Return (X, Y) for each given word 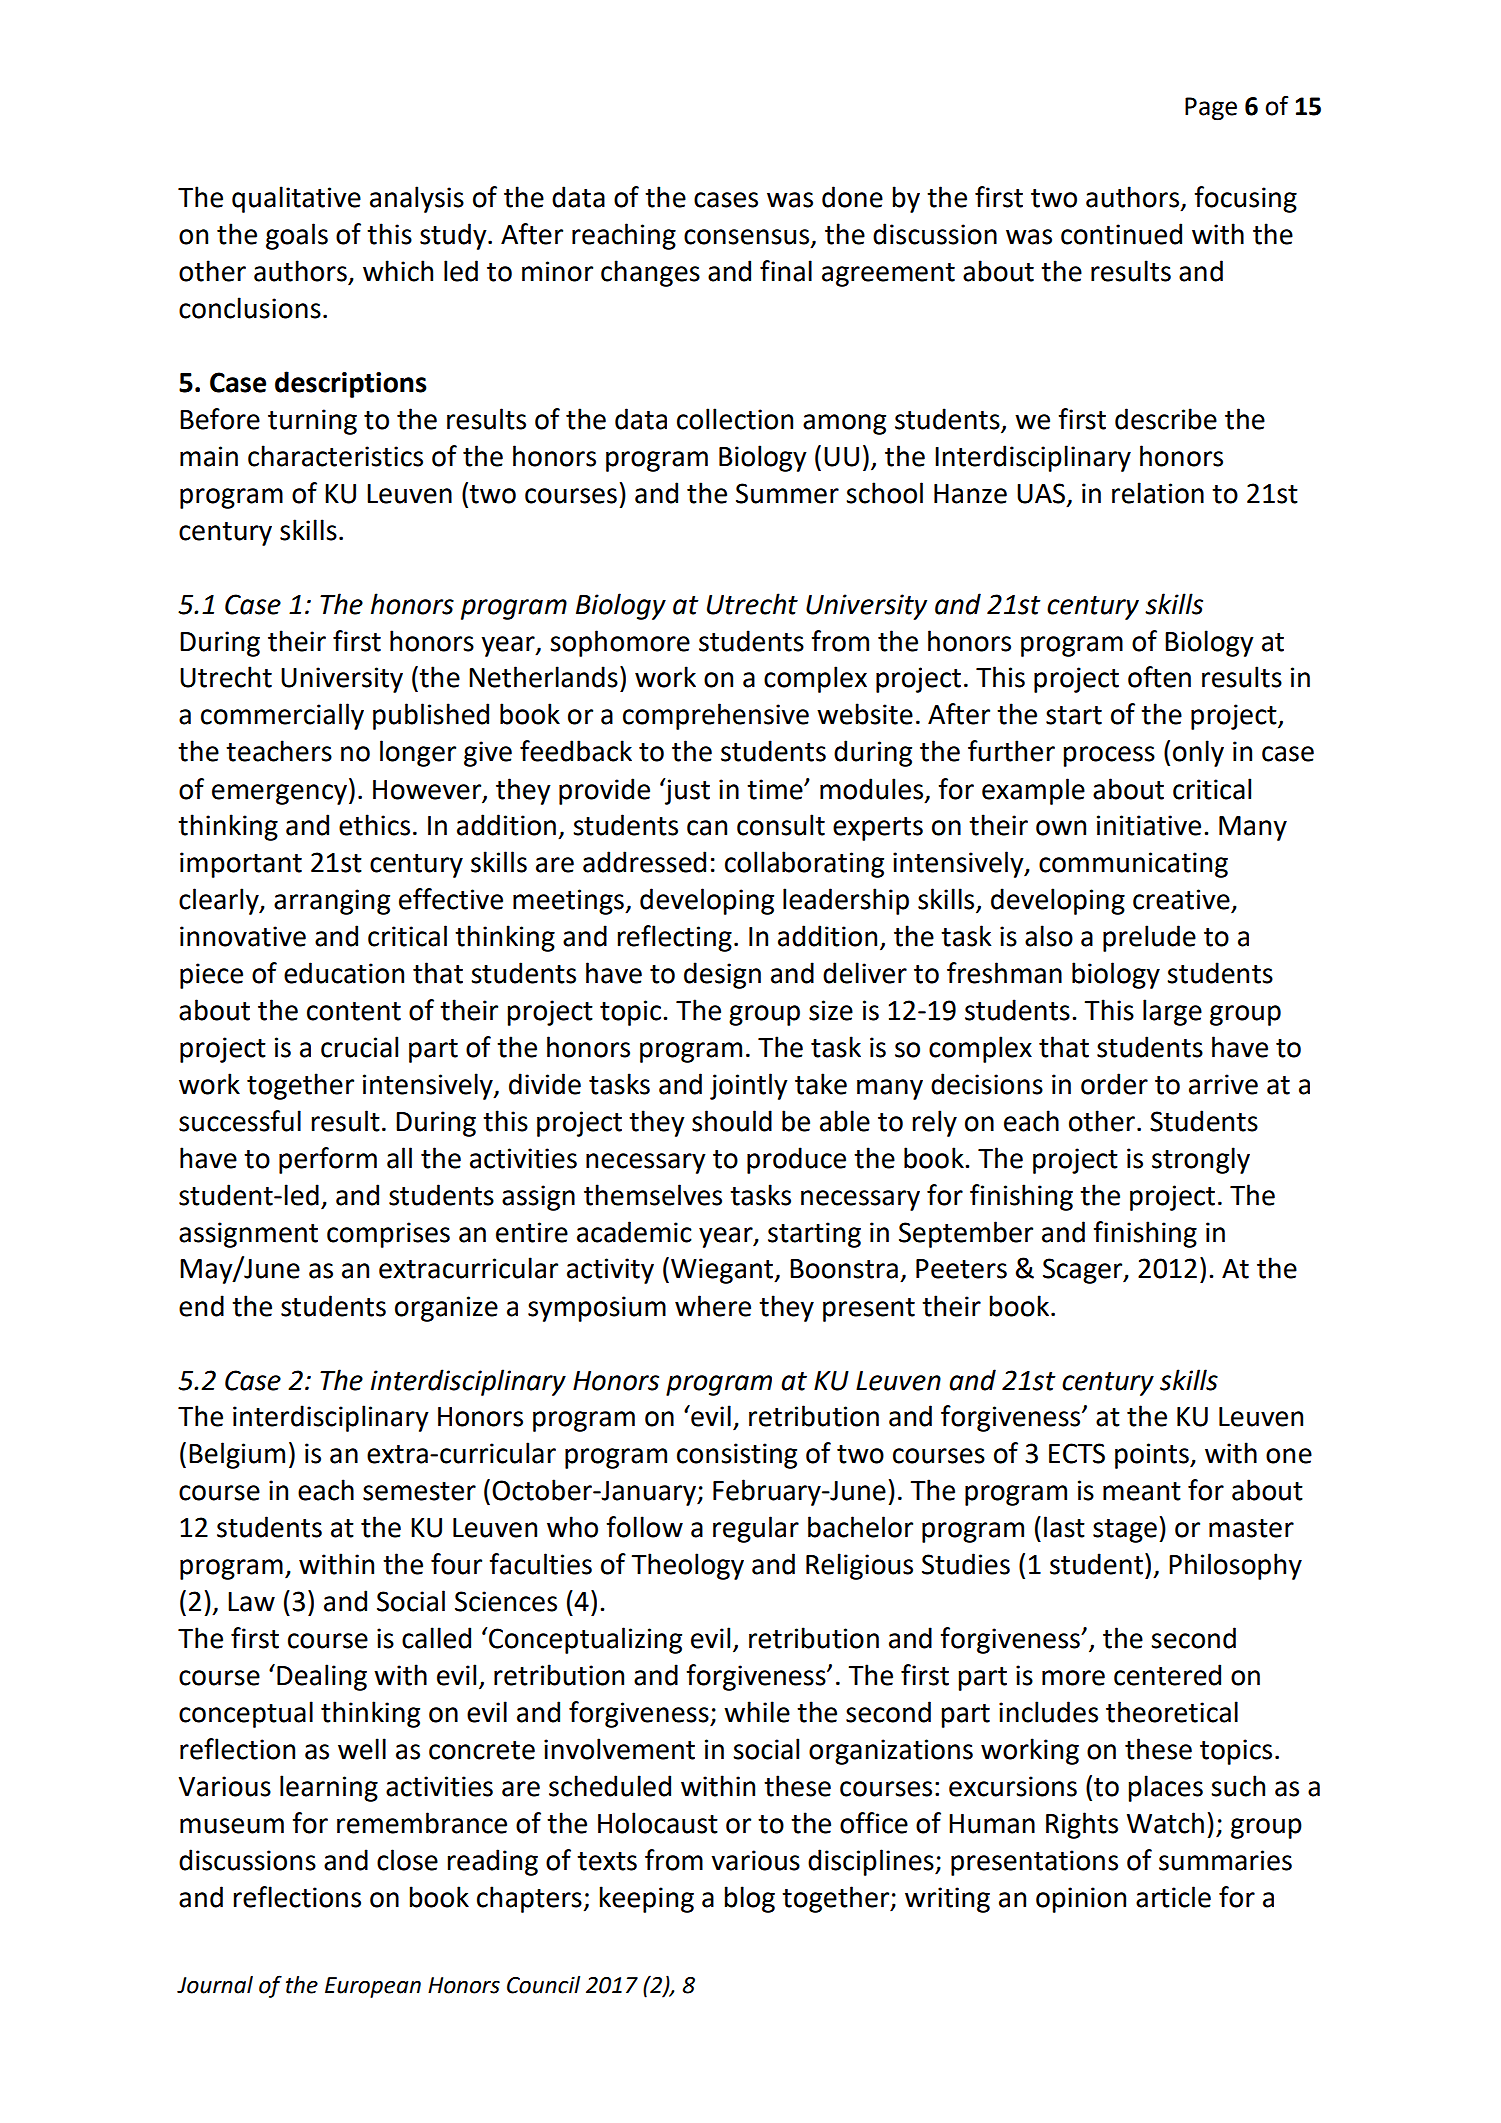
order (1114, 1084)
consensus (748, 238)
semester (419, 1491)
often (1159, 677)
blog (750, 1899)
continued (1121, 234)
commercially (282, 716)
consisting (737, 1456)
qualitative (296, 199)
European (373, 1987)
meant (1142, 1491)
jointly (749, 1086)
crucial (359, 1047)
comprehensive (716, 716)
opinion (1081, 1900)
